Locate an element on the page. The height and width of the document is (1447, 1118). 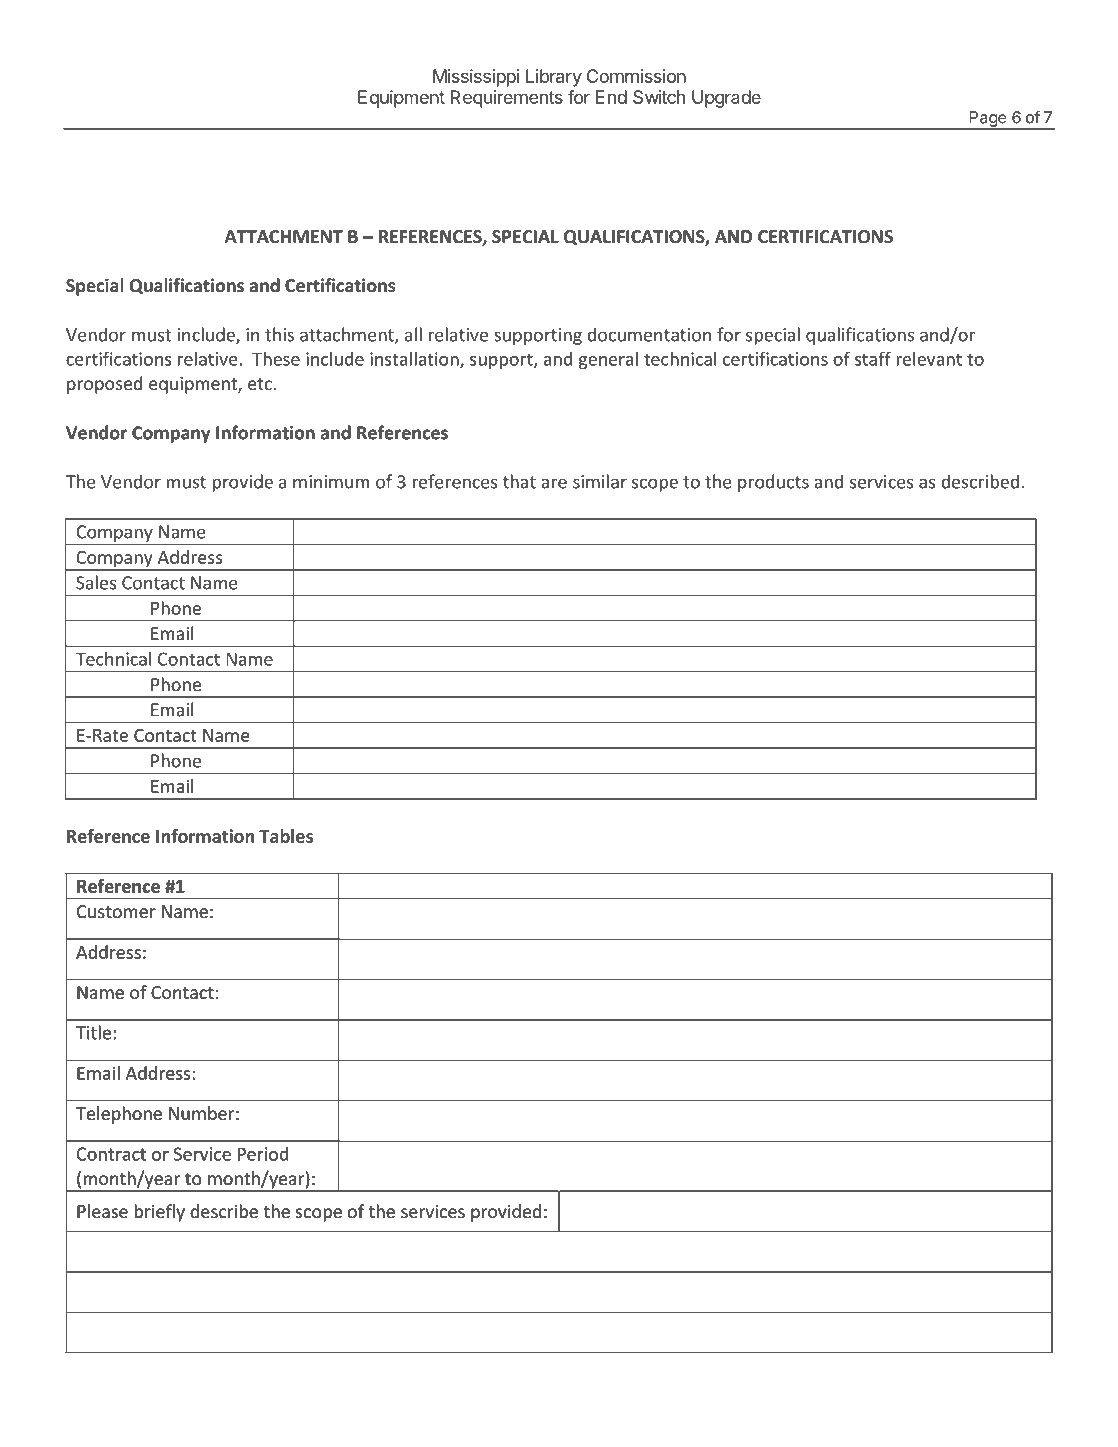
are is located at coordinates (554, 483).
